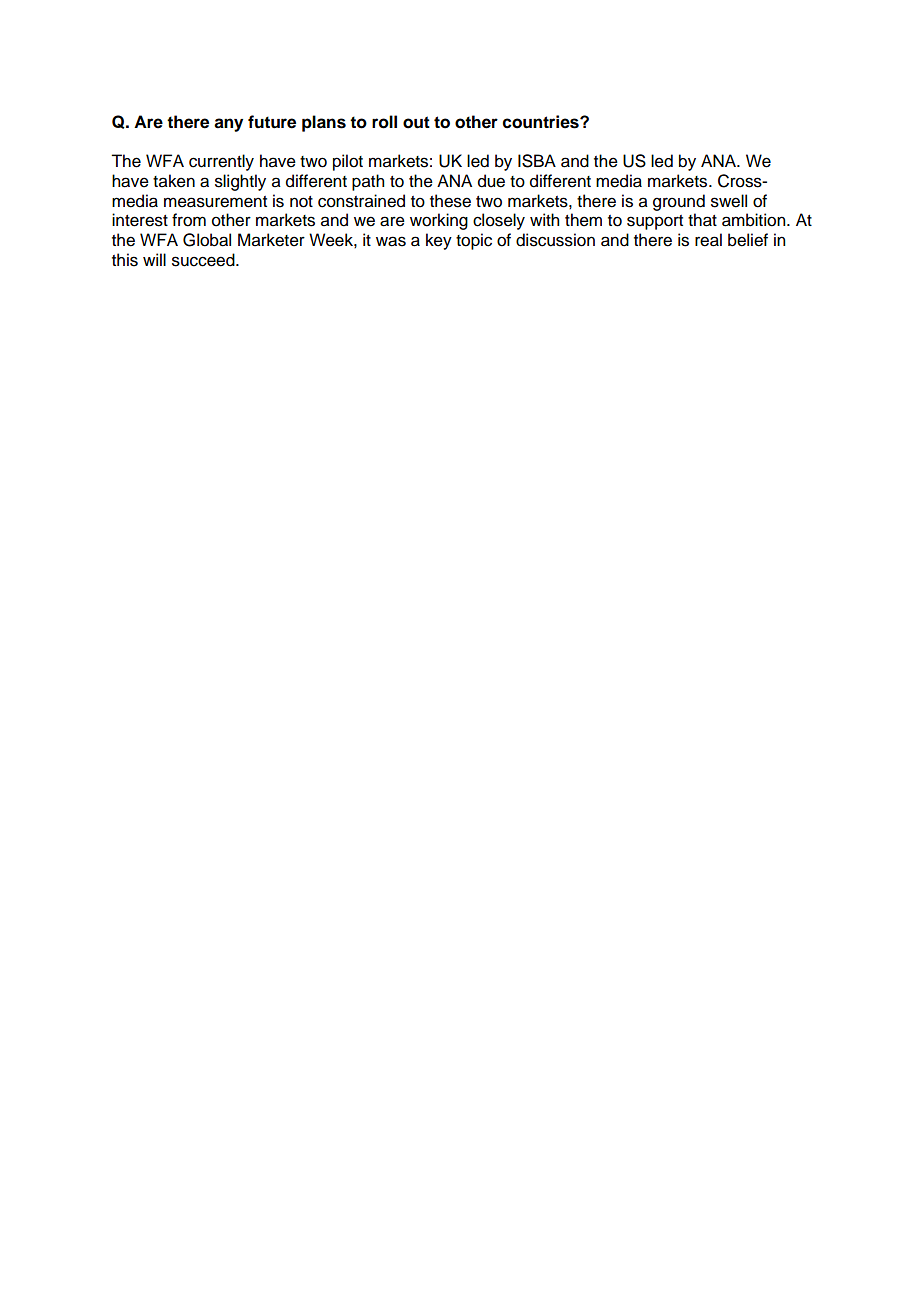 The width and height of the image is (924, 1308). Describe the element at coordinates (450, 201) in the image. I see `these` at that location.
